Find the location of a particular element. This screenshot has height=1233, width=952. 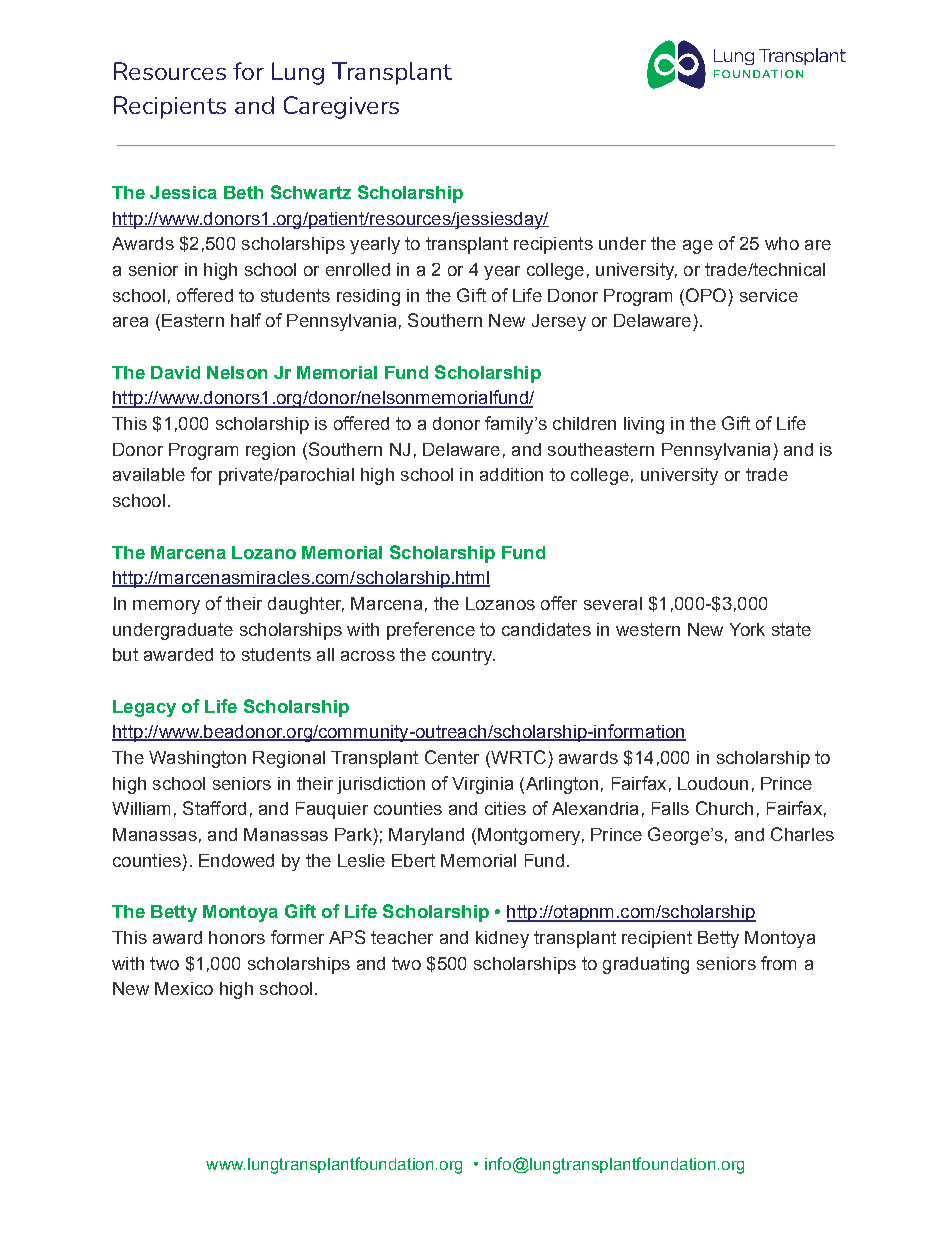

age is located at coordinates (698, 247).
